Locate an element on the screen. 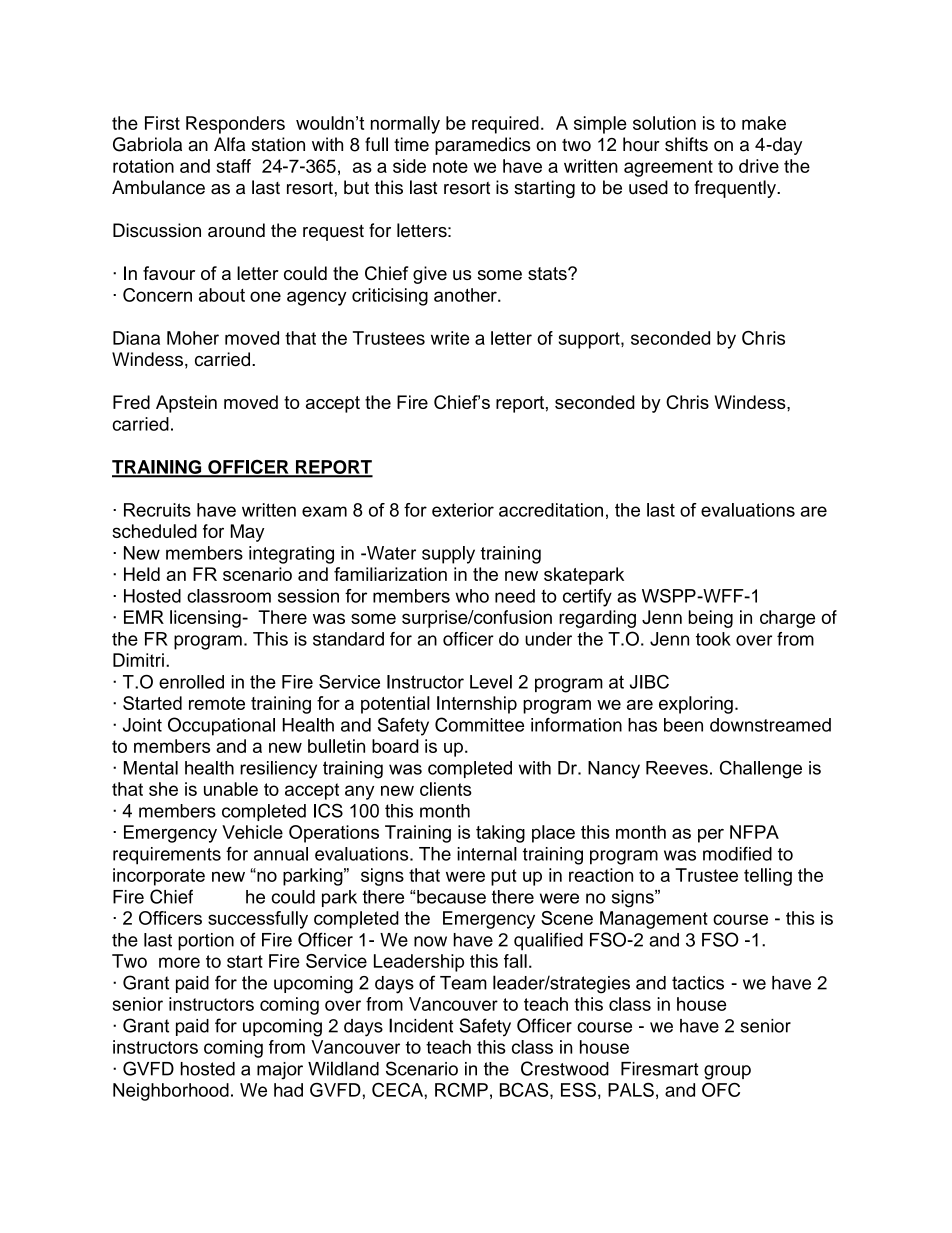 This screenshot has width=952, height=1233. Neighborhood is located at coordinates (171, 1092).
